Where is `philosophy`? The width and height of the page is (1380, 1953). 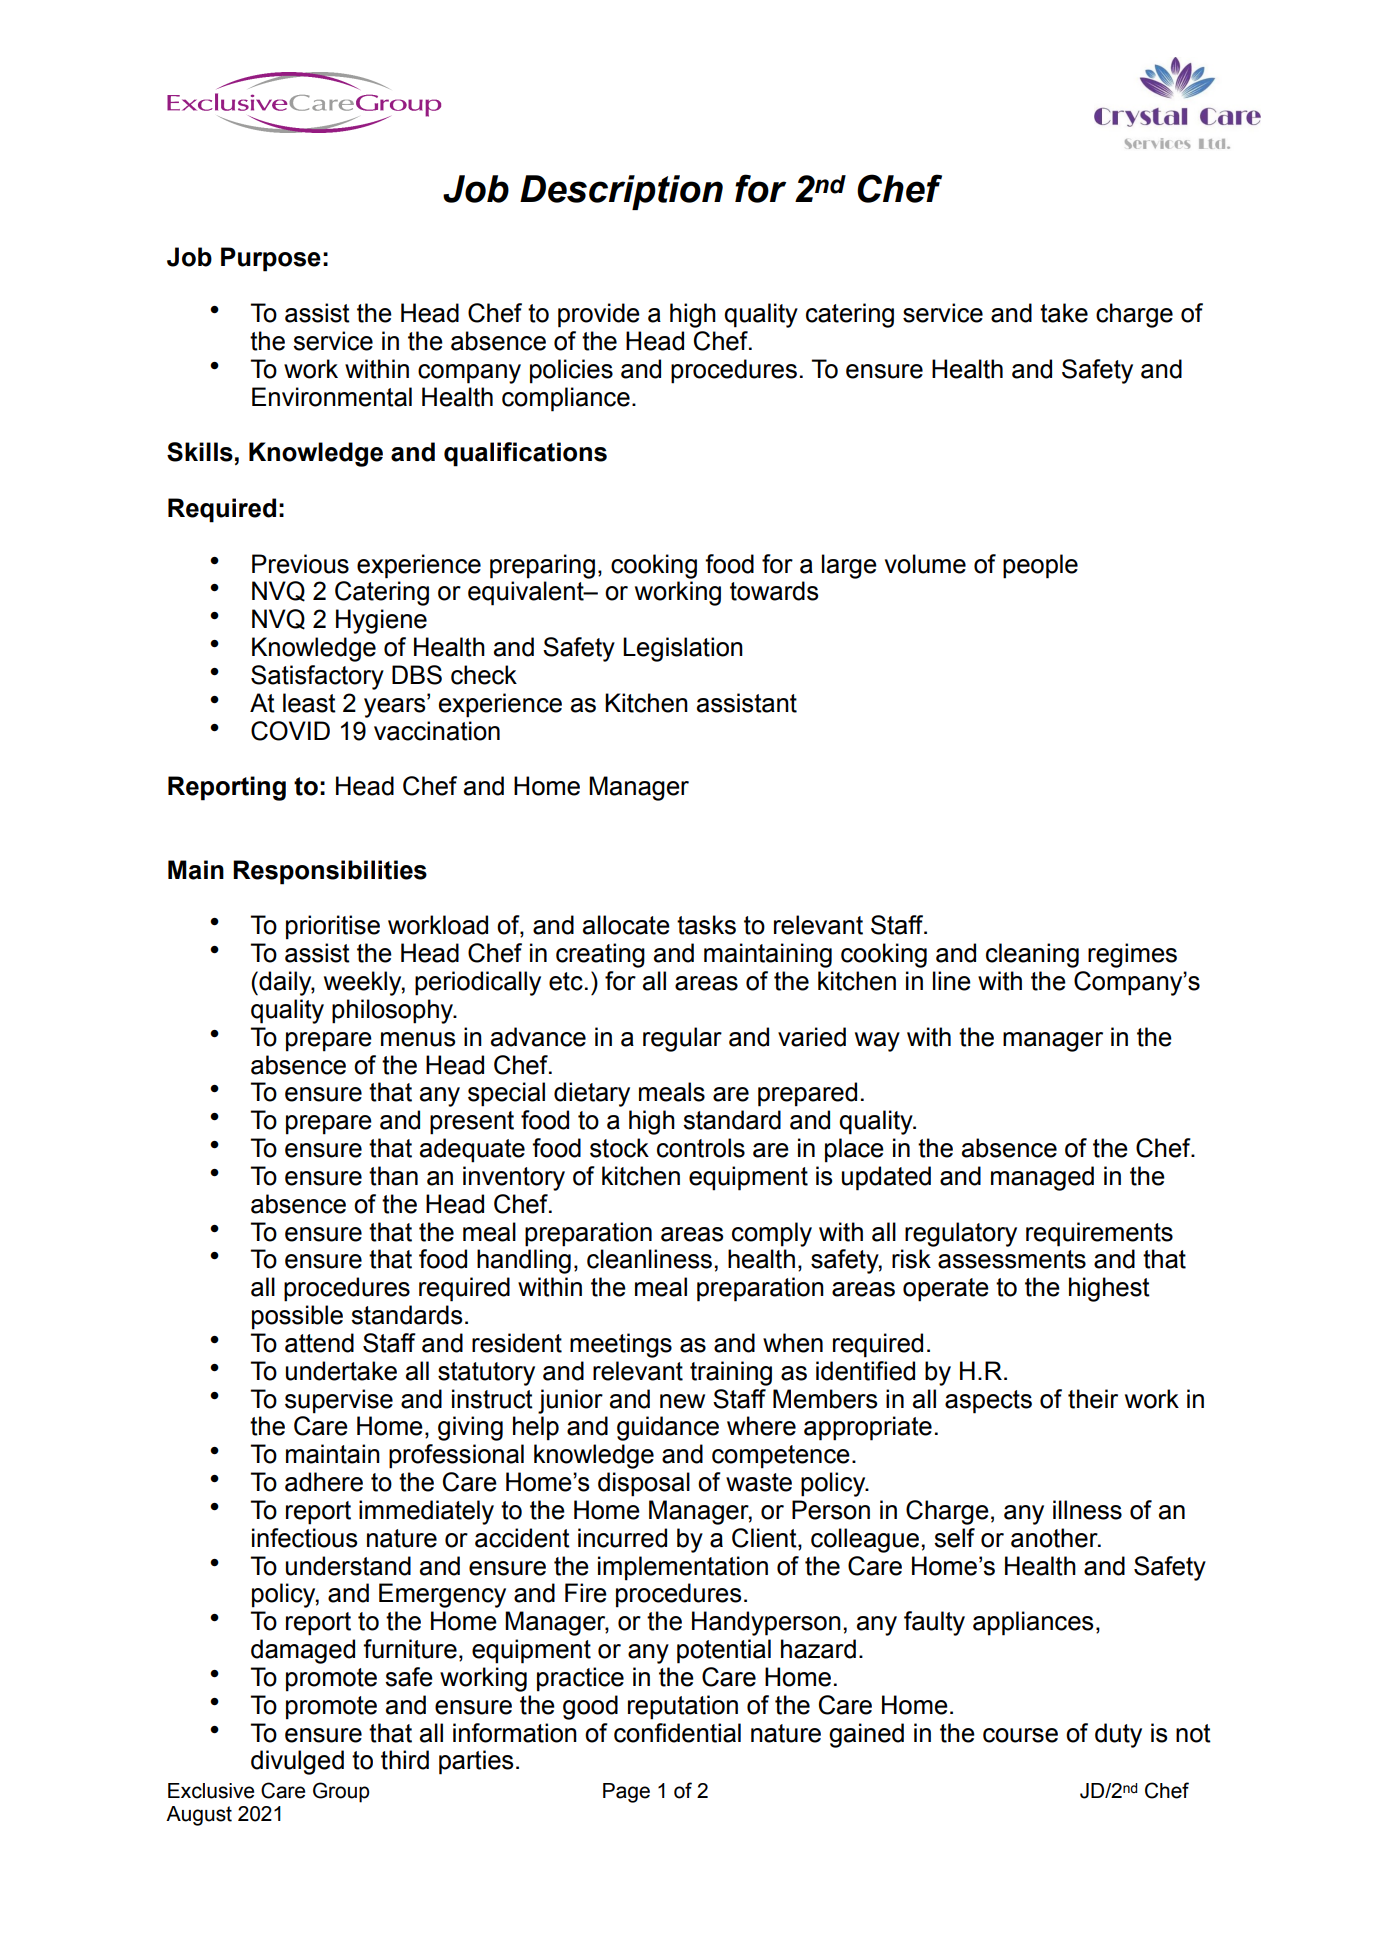 philosophy is located at coordinates (394, 1011).
